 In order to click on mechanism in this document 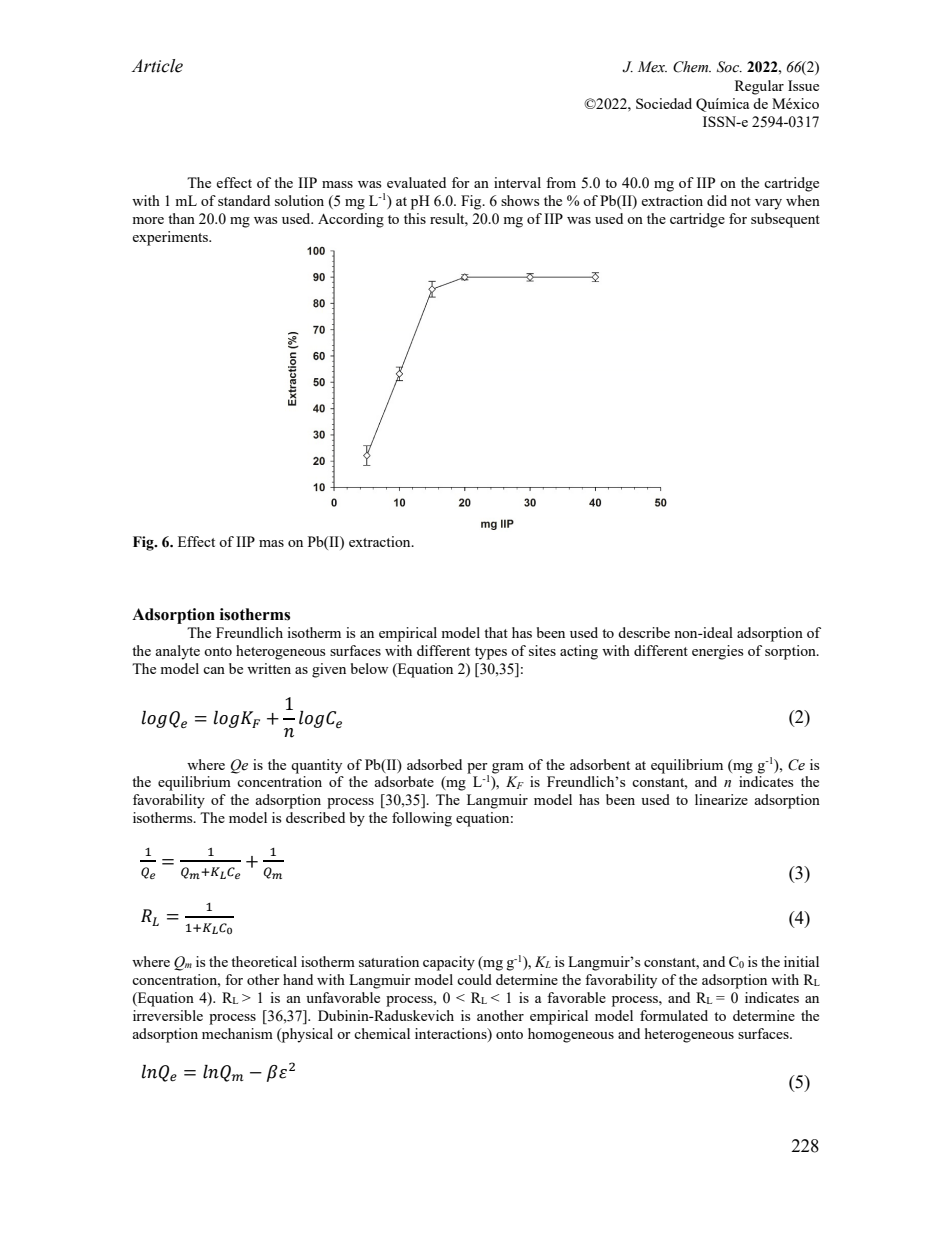, I will do `click(237, 1033)`.
